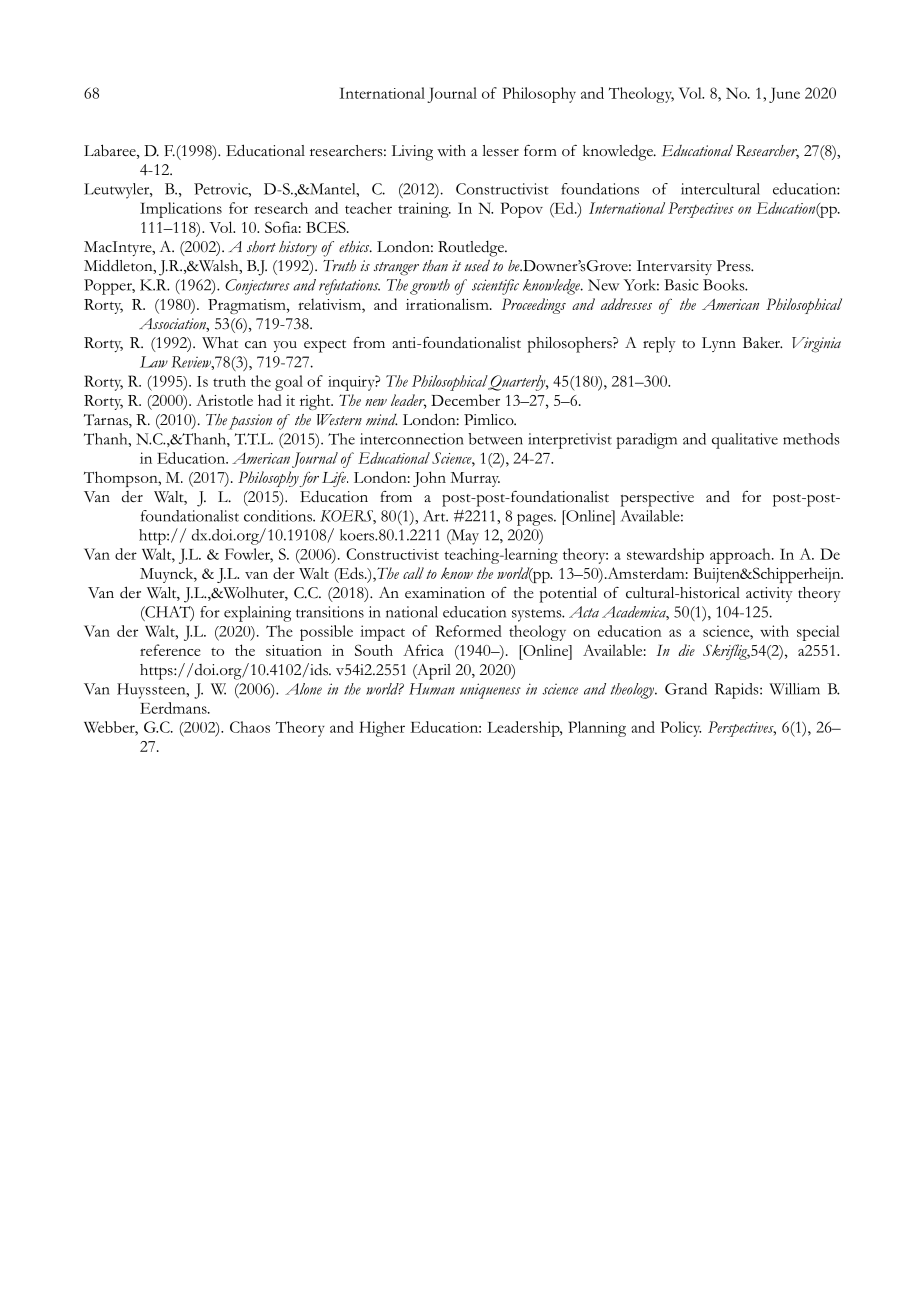 Image resolution: width=924 pixels, height=1308 pixels. What do you see at coordinates (257, 614) in the page?
I see `explaining` at bounding box center [257, 614].
